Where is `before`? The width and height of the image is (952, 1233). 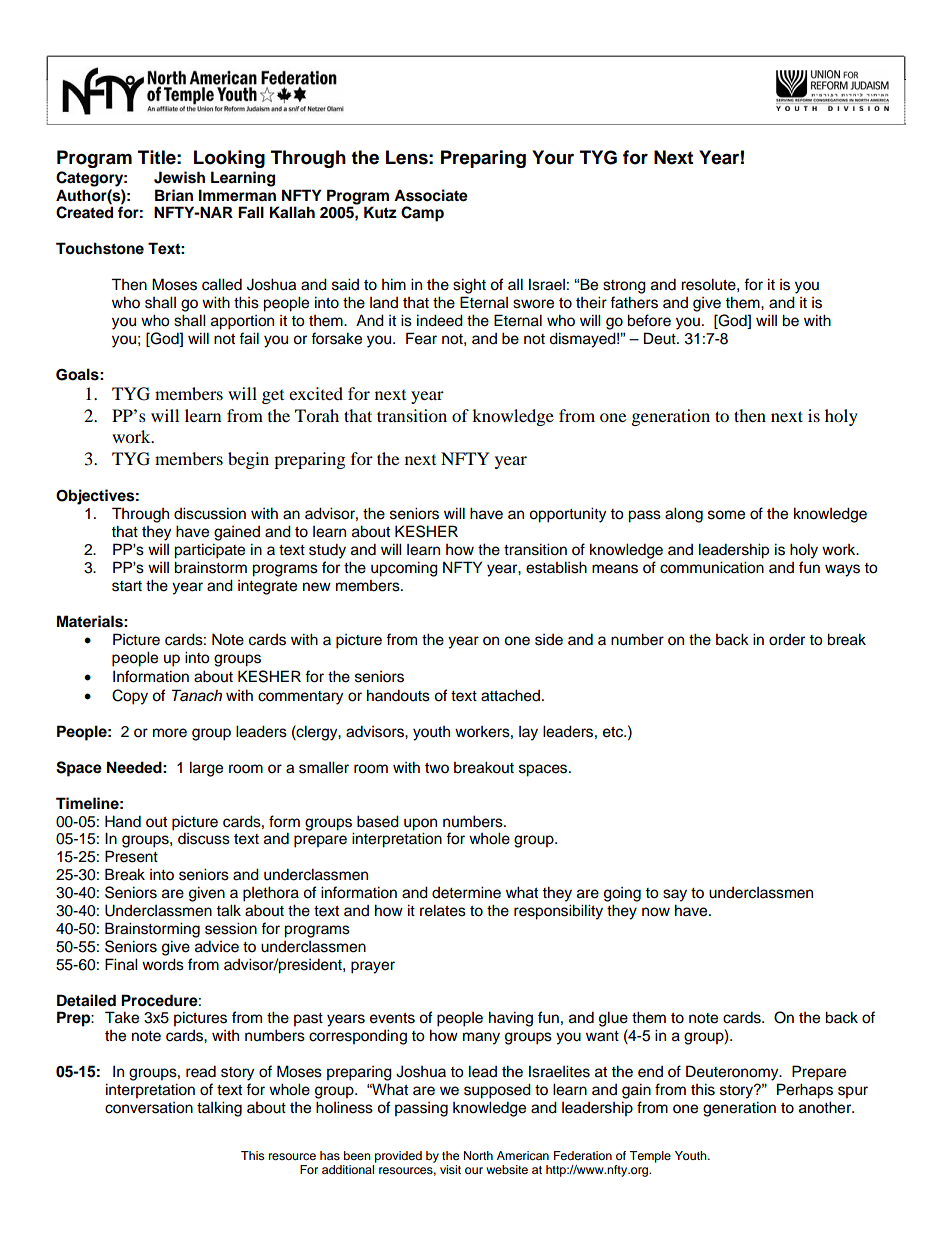 before is located at coordinates (649, 320).
